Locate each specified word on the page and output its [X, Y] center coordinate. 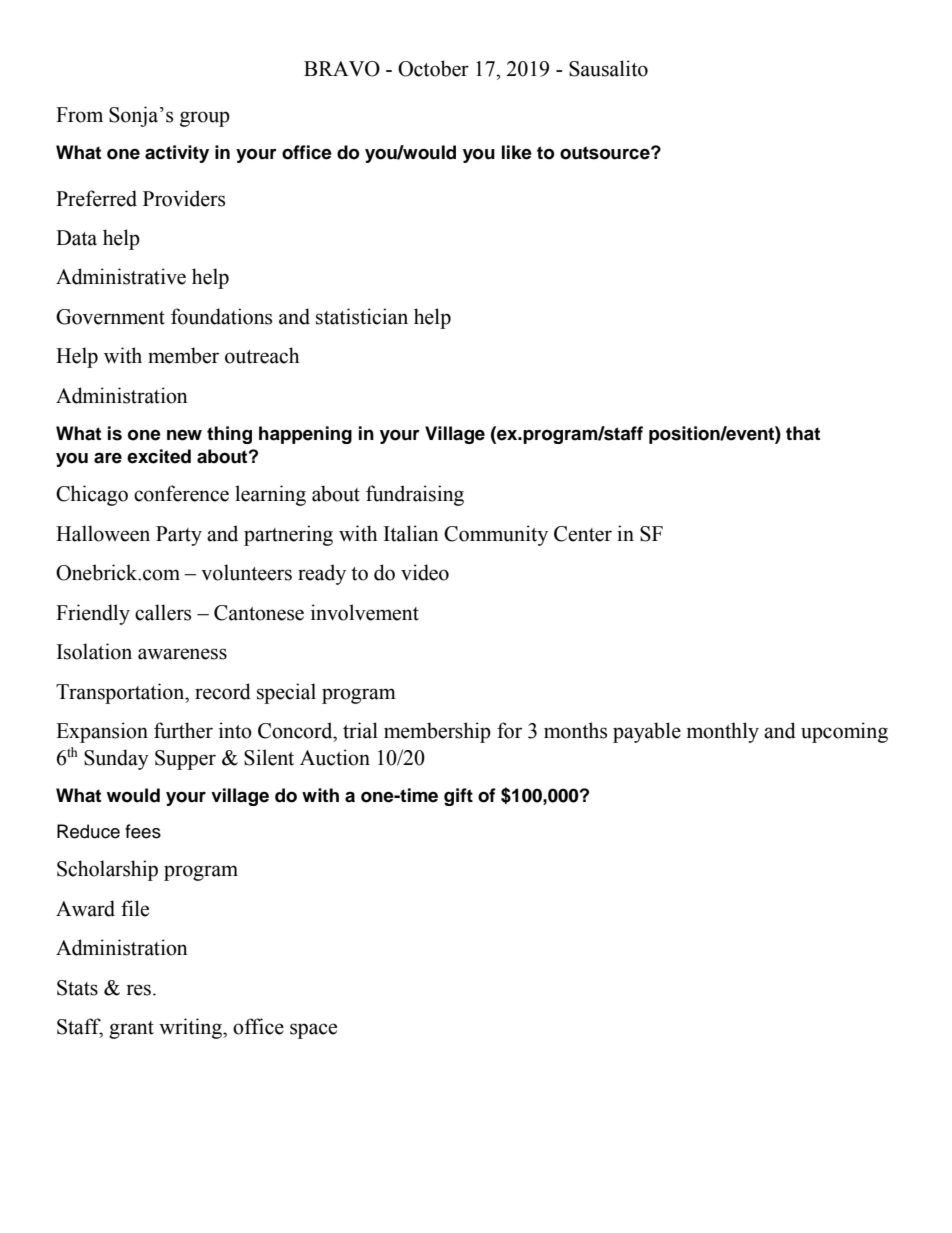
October [433, 68]
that [803, 433]
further [183, 730]
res [138, 990]
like [517, 152]
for [509, 730]
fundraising [415, 495]
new [184, 435]
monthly [723, 732]
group [205, 119]
